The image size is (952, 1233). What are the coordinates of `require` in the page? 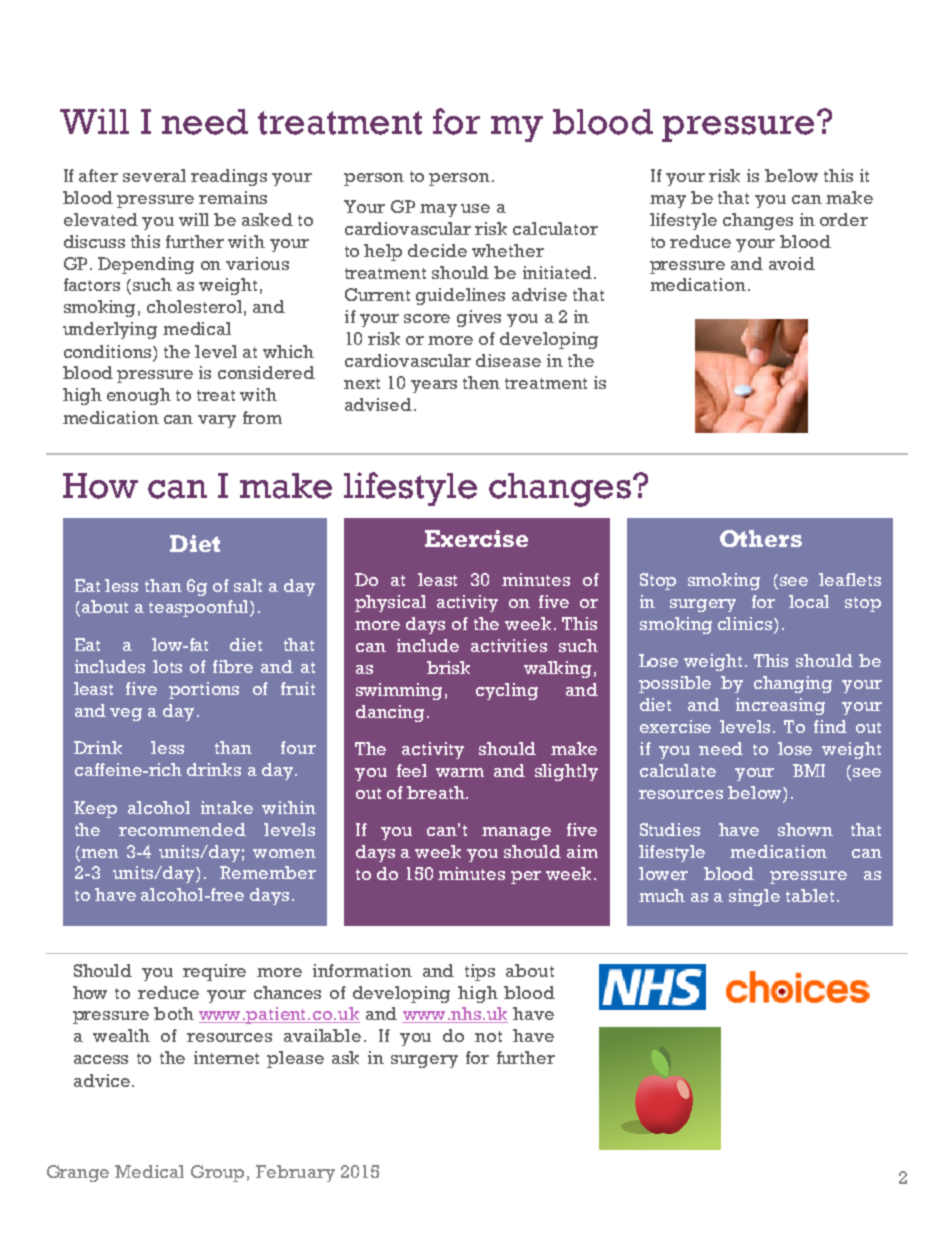 It's located at (214, 972).
